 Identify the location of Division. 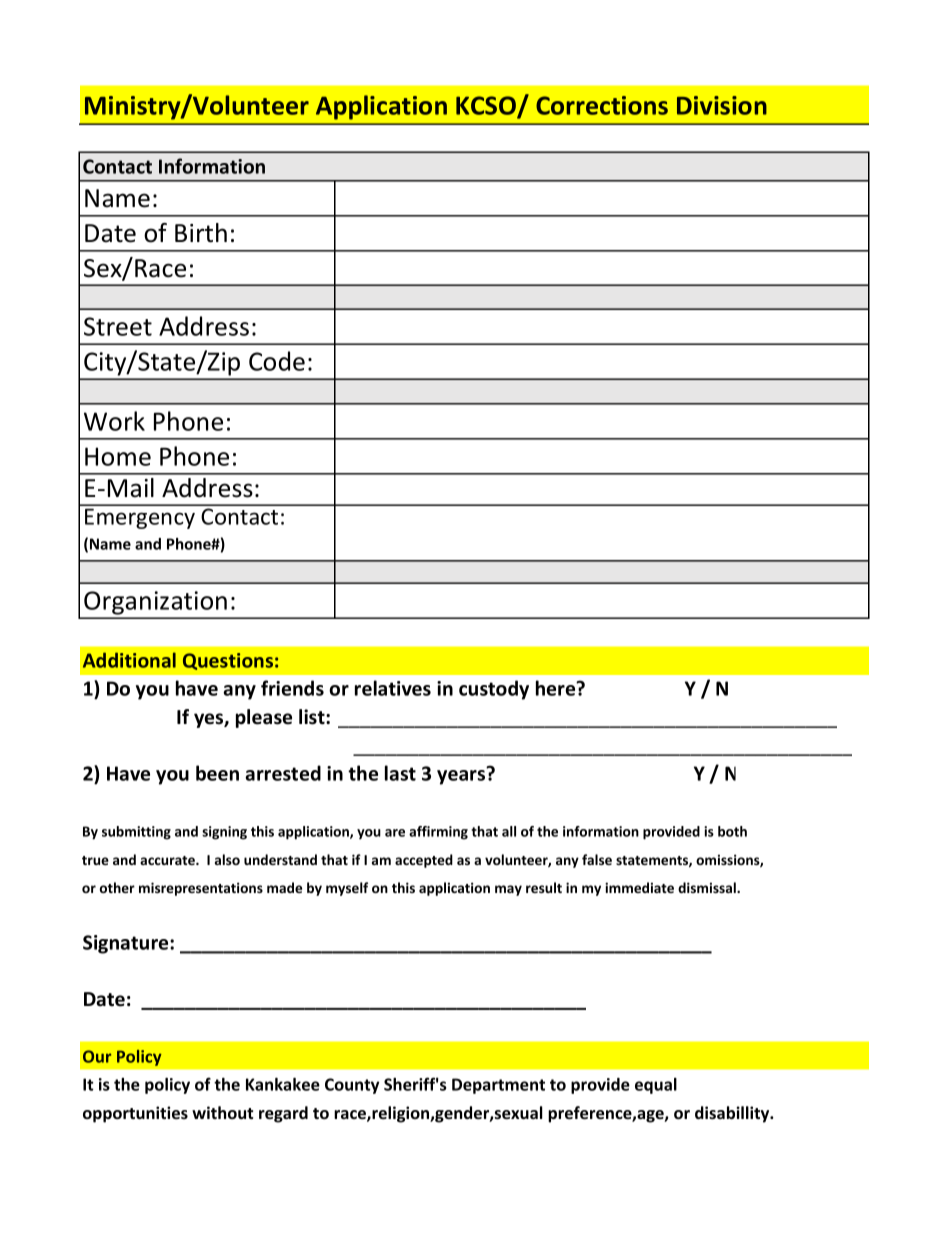
(722, 105).
